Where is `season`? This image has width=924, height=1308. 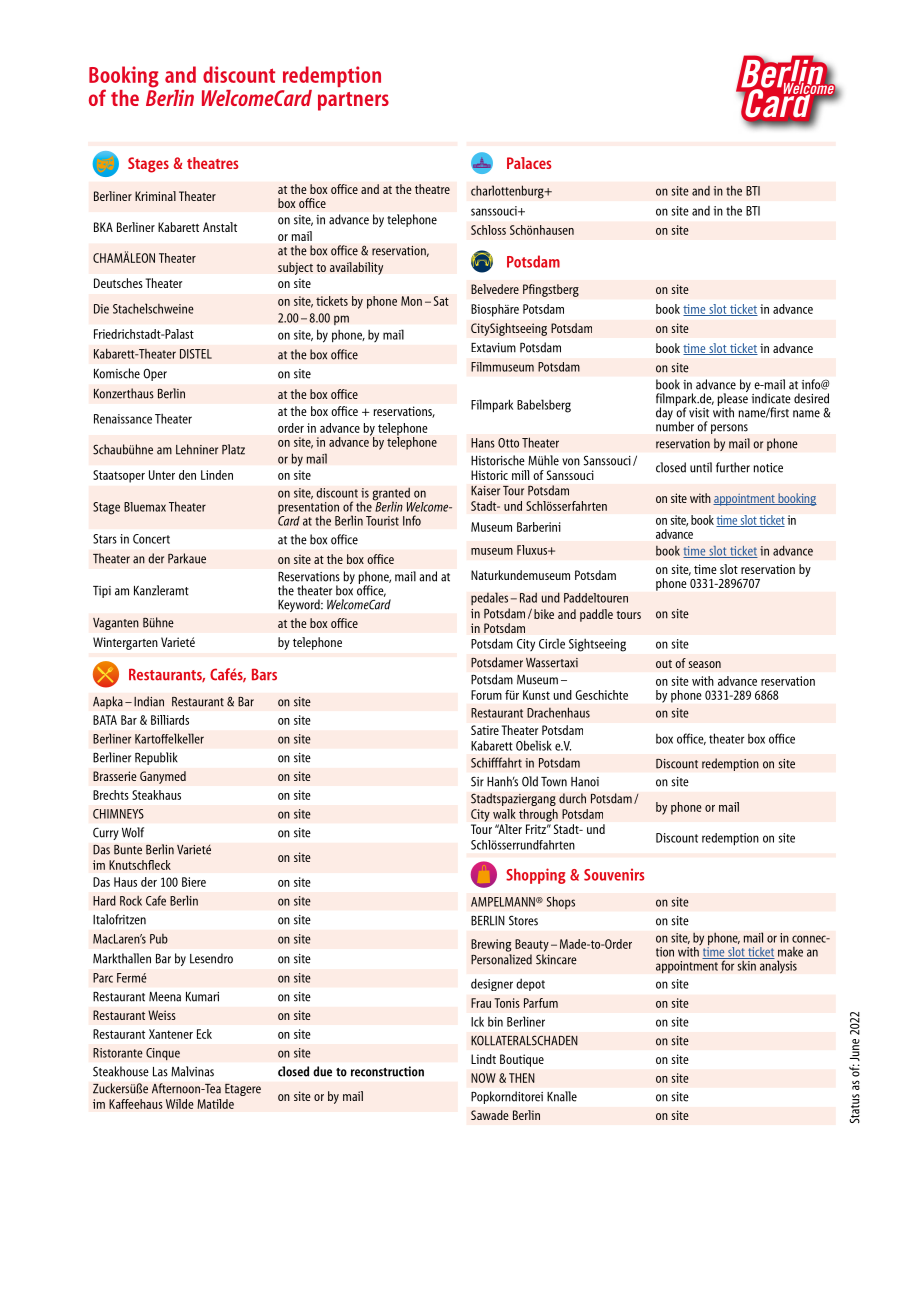
season is located at coordinates (705, 664).
